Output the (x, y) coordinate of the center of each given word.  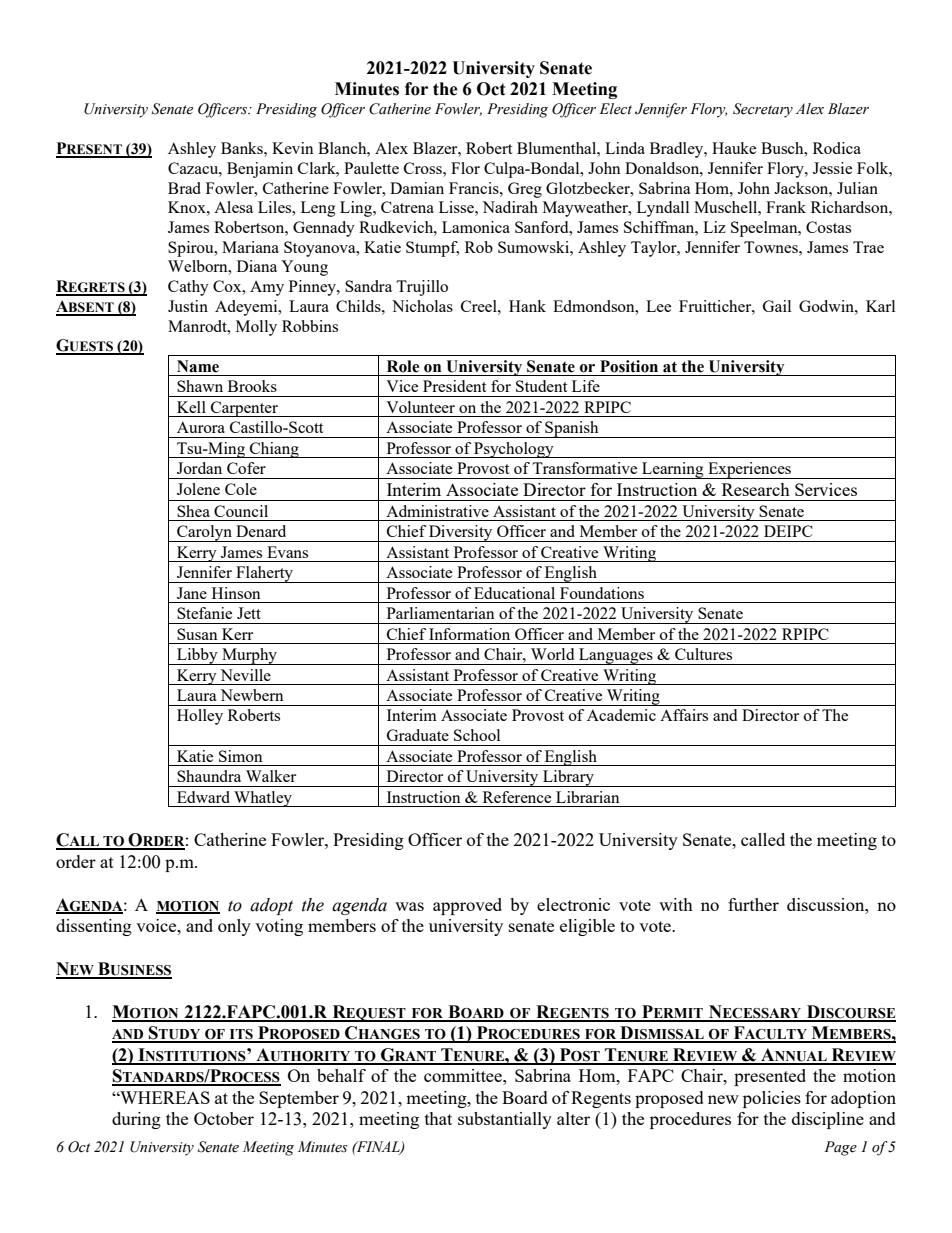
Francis (475, 188)
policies (772, 1099)
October (224, 1118)
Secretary (763, 110)
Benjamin (260, 170)
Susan (197, 634)
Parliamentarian (441, 613)
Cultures (703, 654)
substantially (505, 1120)
